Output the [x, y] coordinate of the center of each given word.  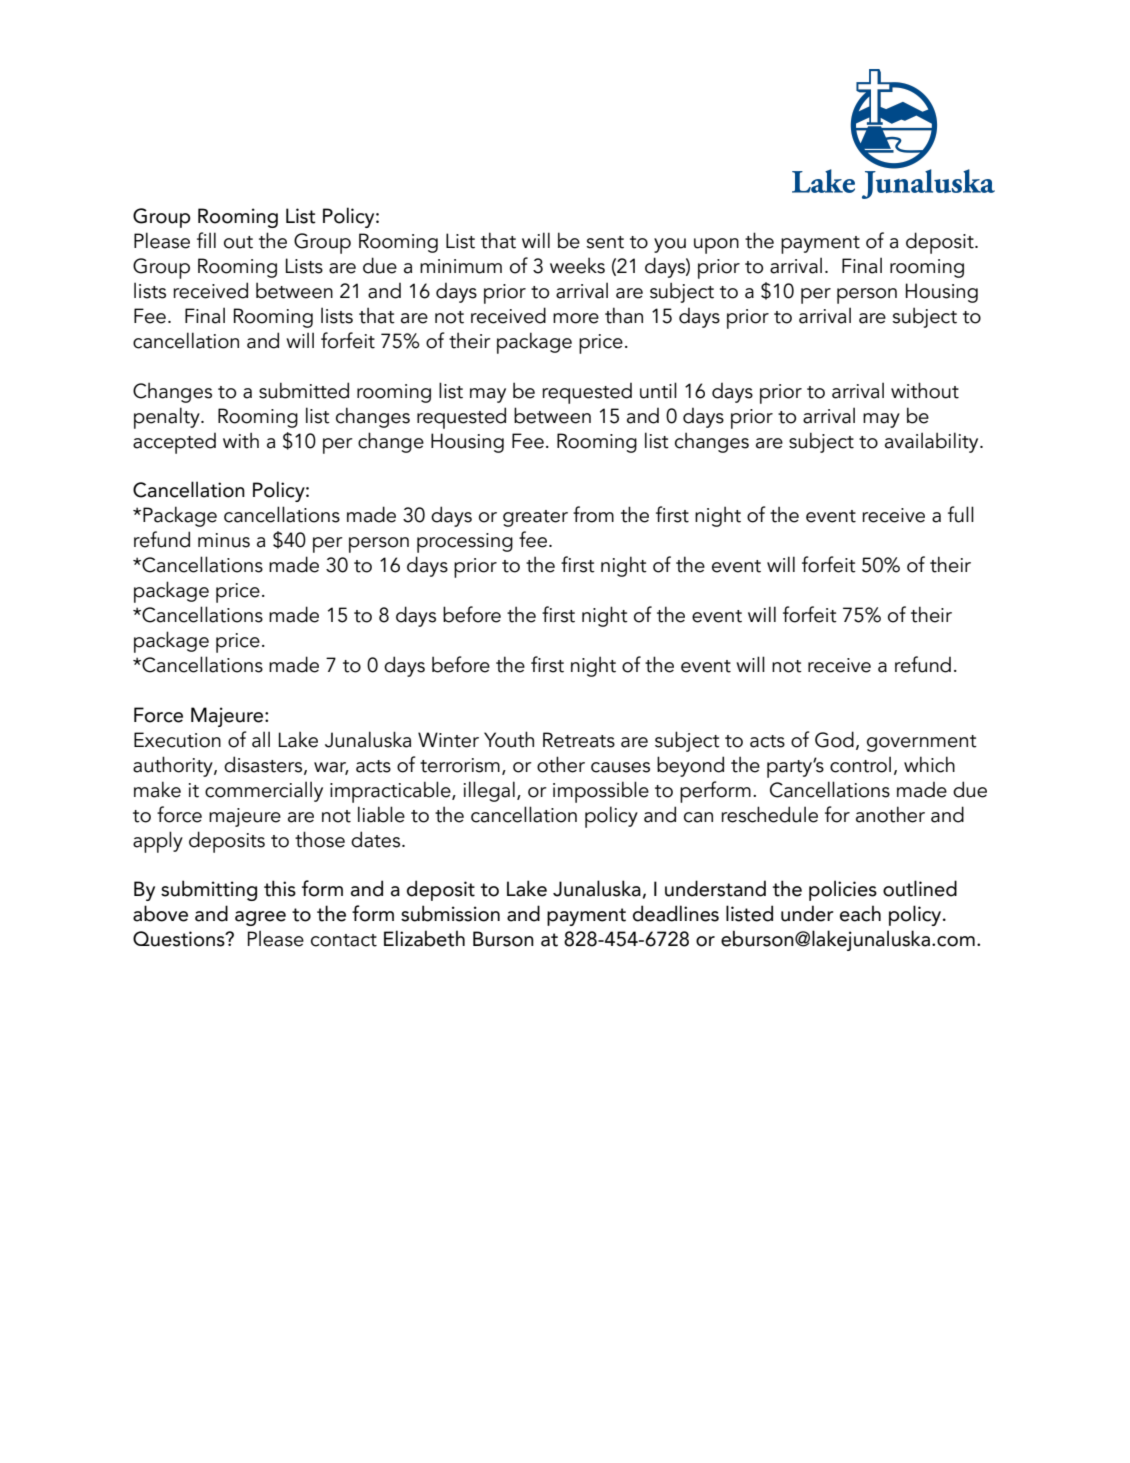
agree [260, 918]
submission [450, 913]
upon [716, 246]
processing [465, 543]
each [860, 913]
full [961, 514]
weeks [577, 265]
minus [224, 540]
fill [206, 240]
